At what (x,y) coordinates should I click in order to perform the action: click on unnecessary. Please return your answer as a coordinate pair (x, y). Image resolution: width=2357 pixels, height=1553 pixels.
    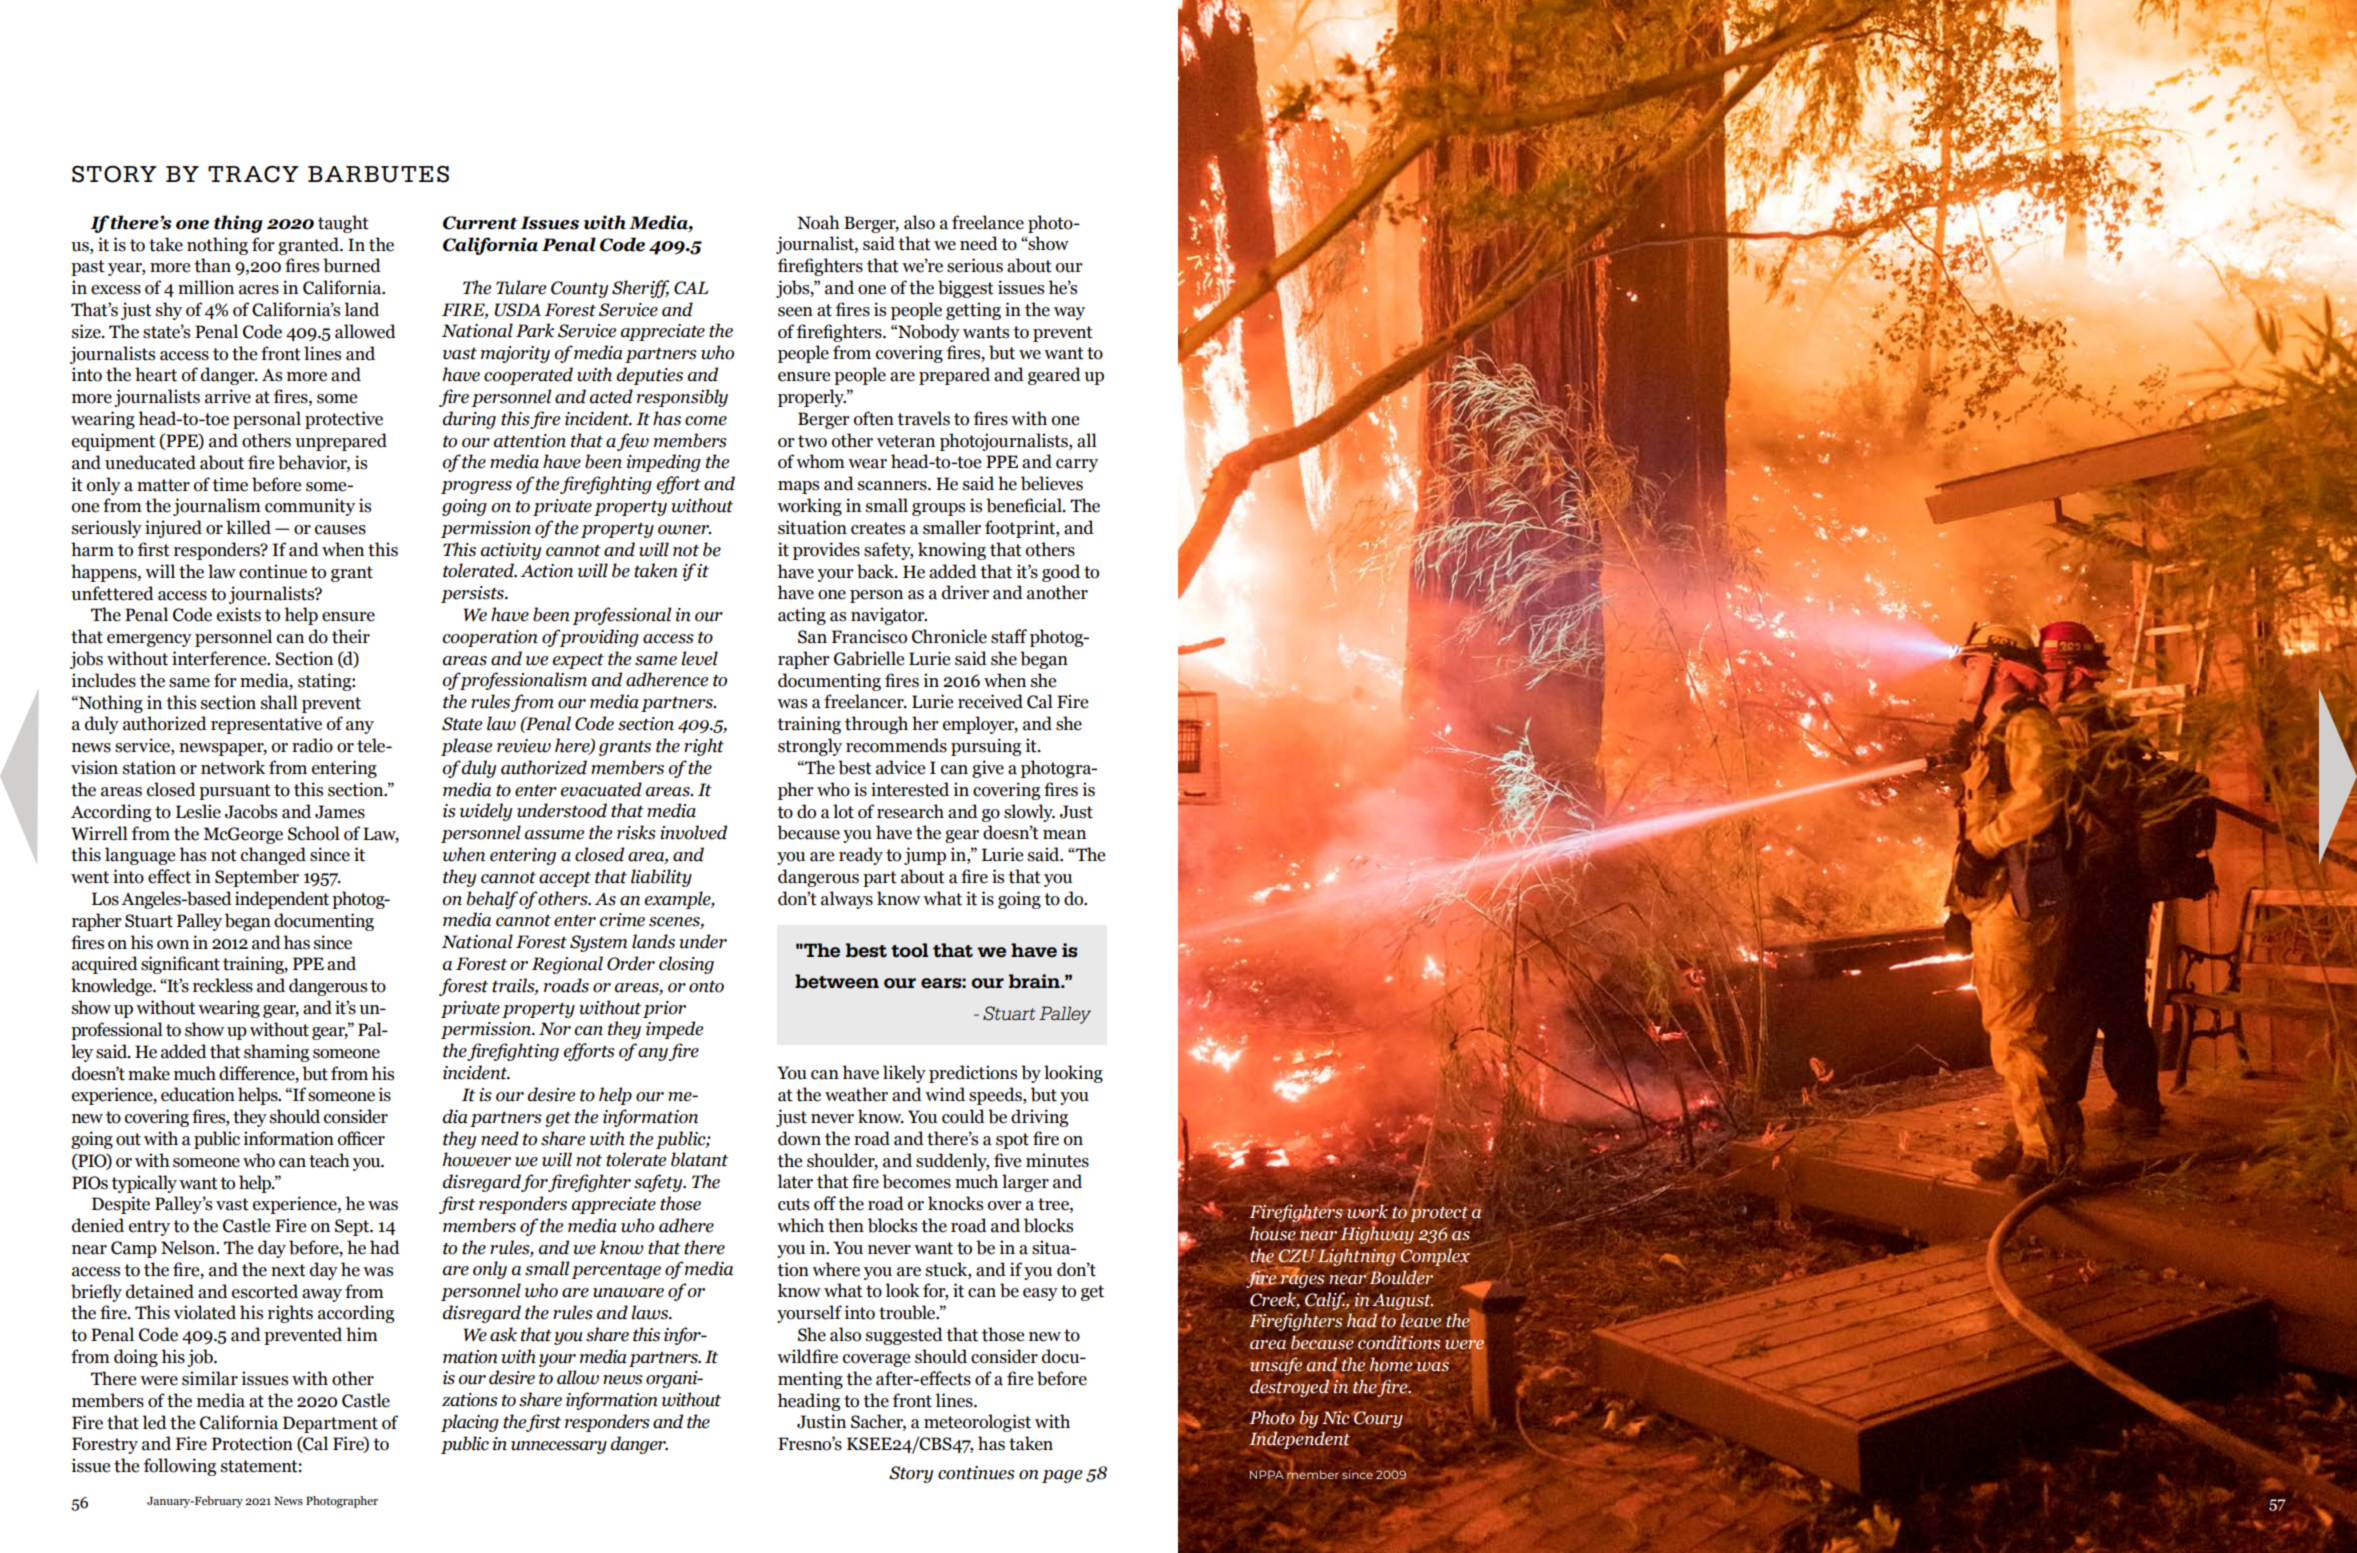
    Looking at the image, I should click on (559, 1447).
